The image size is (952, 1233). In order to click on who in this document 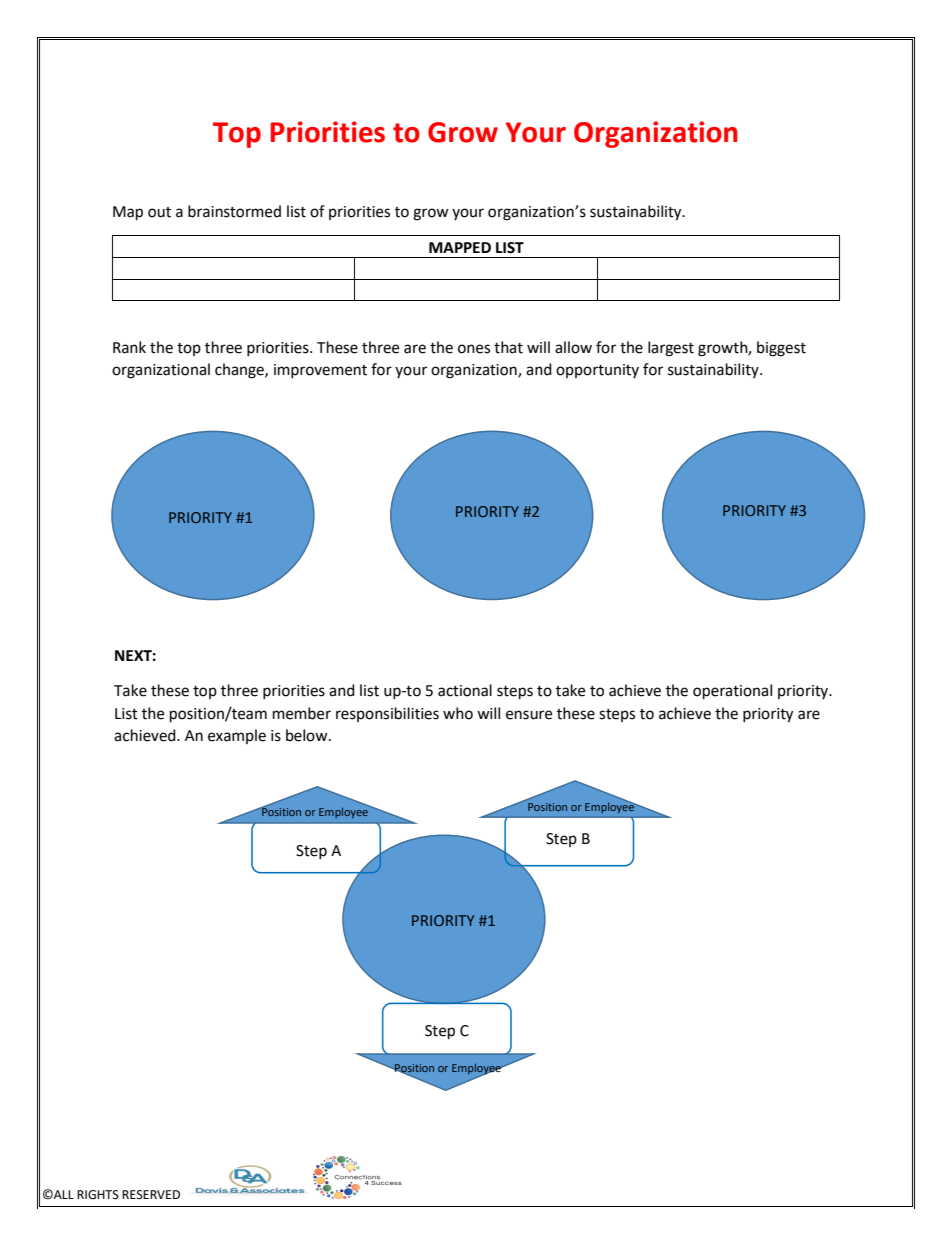, I will do `click(458, 713)`.
